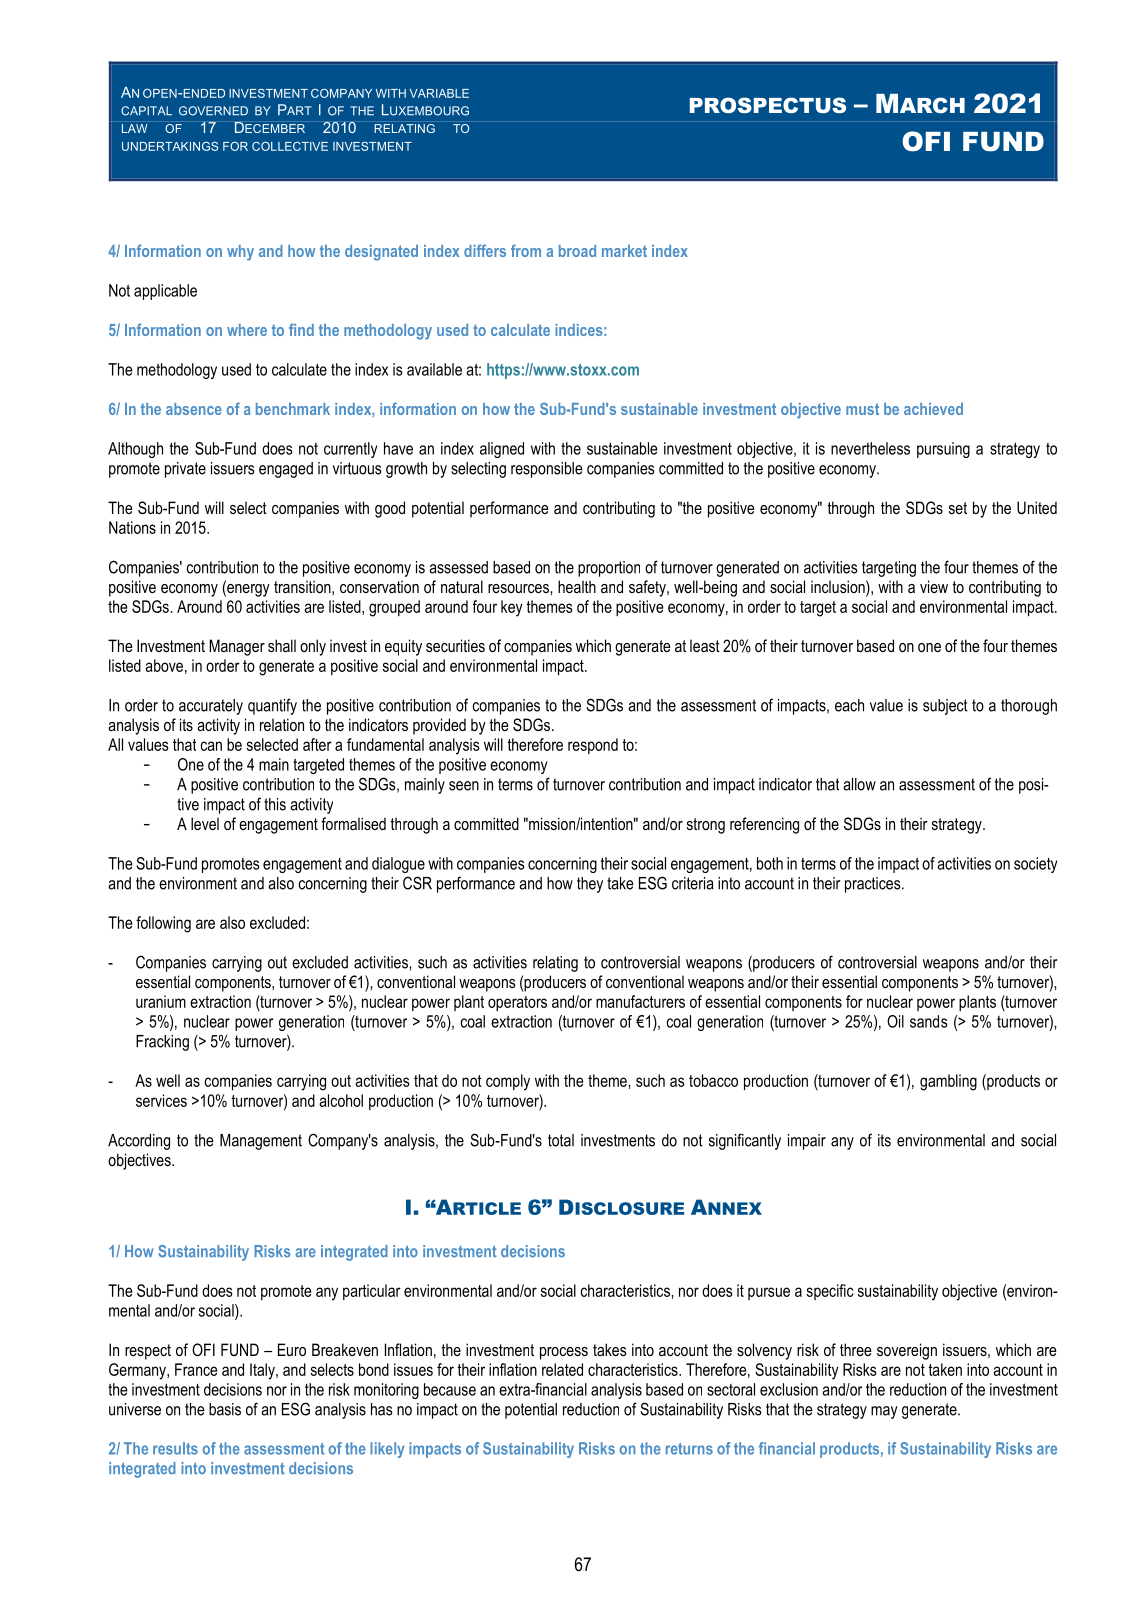 Image resolution: width=1139 pixels, height=1611 pixels. Describe the element at coordinates (609, 569) in the document. I see `proportion` at that location.
